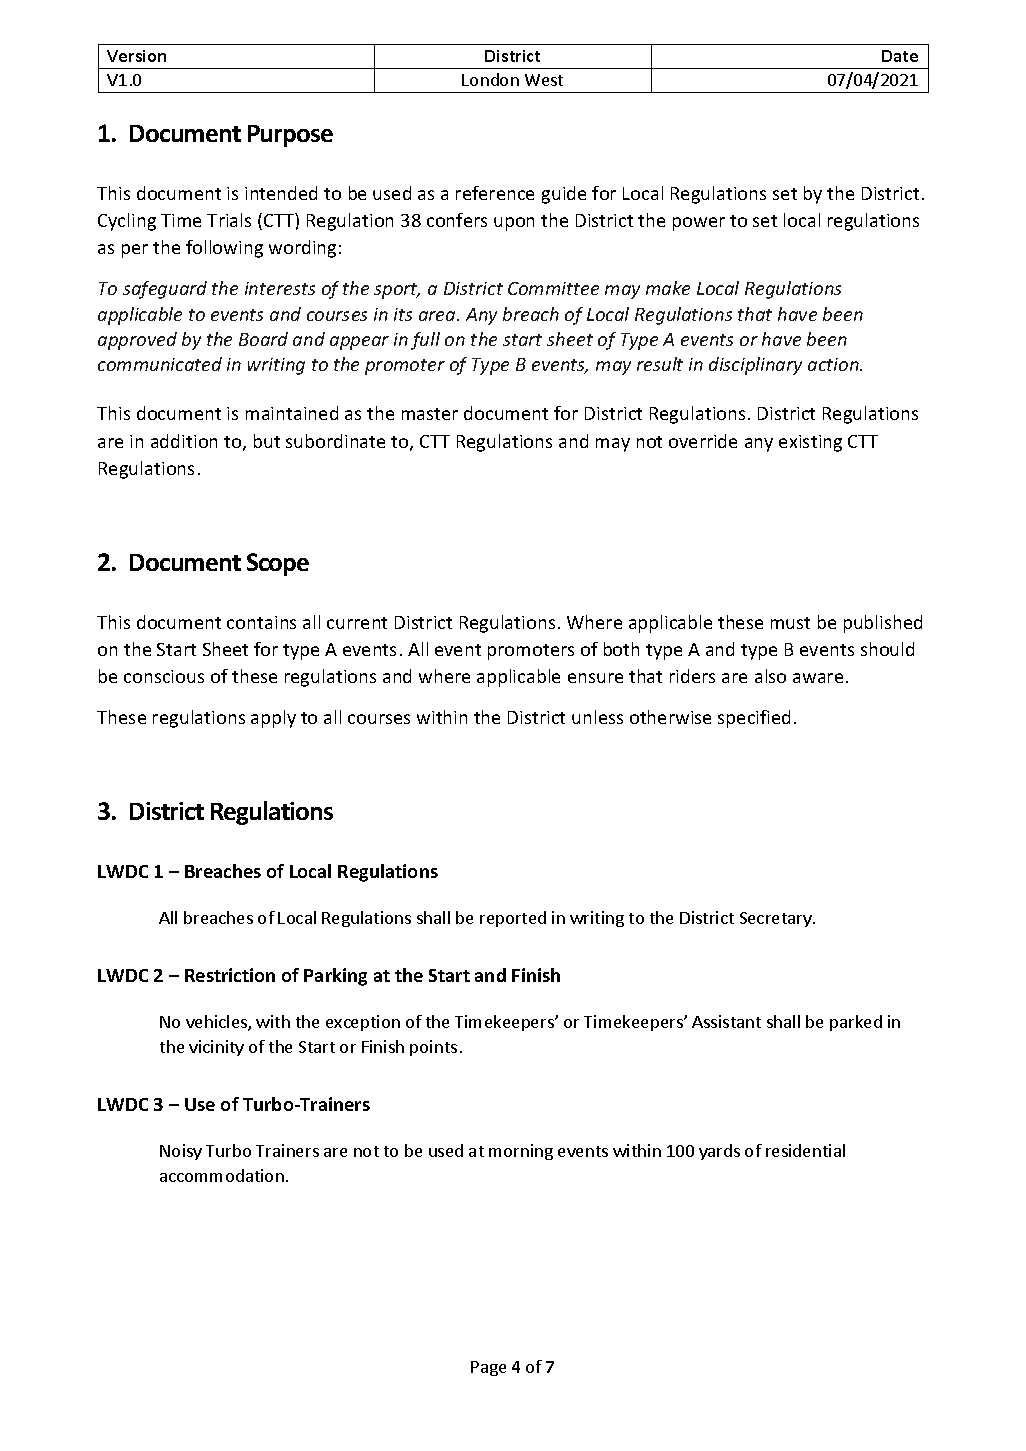 Image resolution: width=1026 pixels, height=1451 pixels. I want to click on addition, so click(184, 441).
